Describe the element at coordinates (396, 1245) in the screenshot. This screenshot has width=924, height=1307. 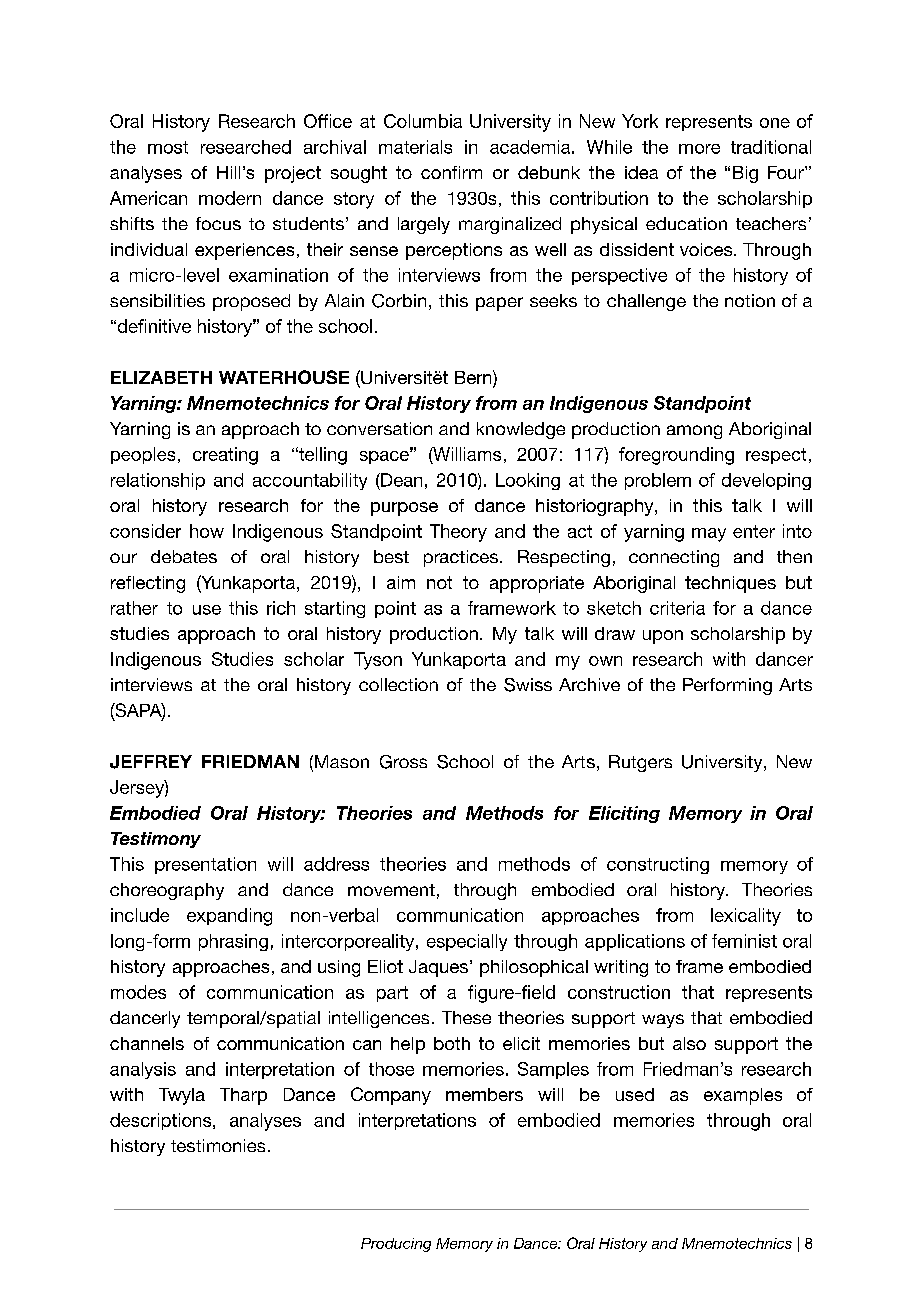
I see `Producing` at that location.
